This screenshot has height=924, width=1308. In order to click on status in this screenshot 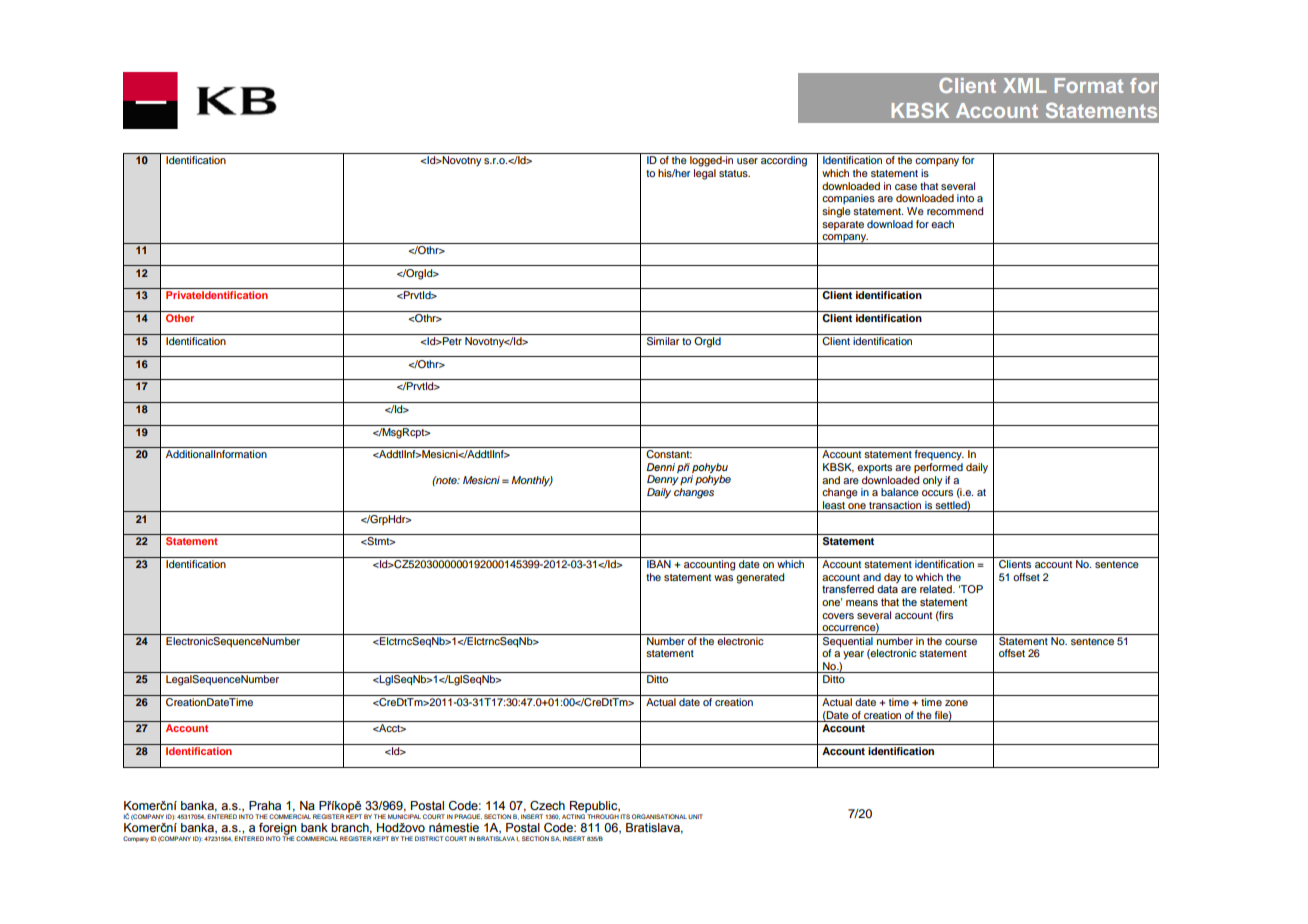, I will do `click(734, 173)`.
